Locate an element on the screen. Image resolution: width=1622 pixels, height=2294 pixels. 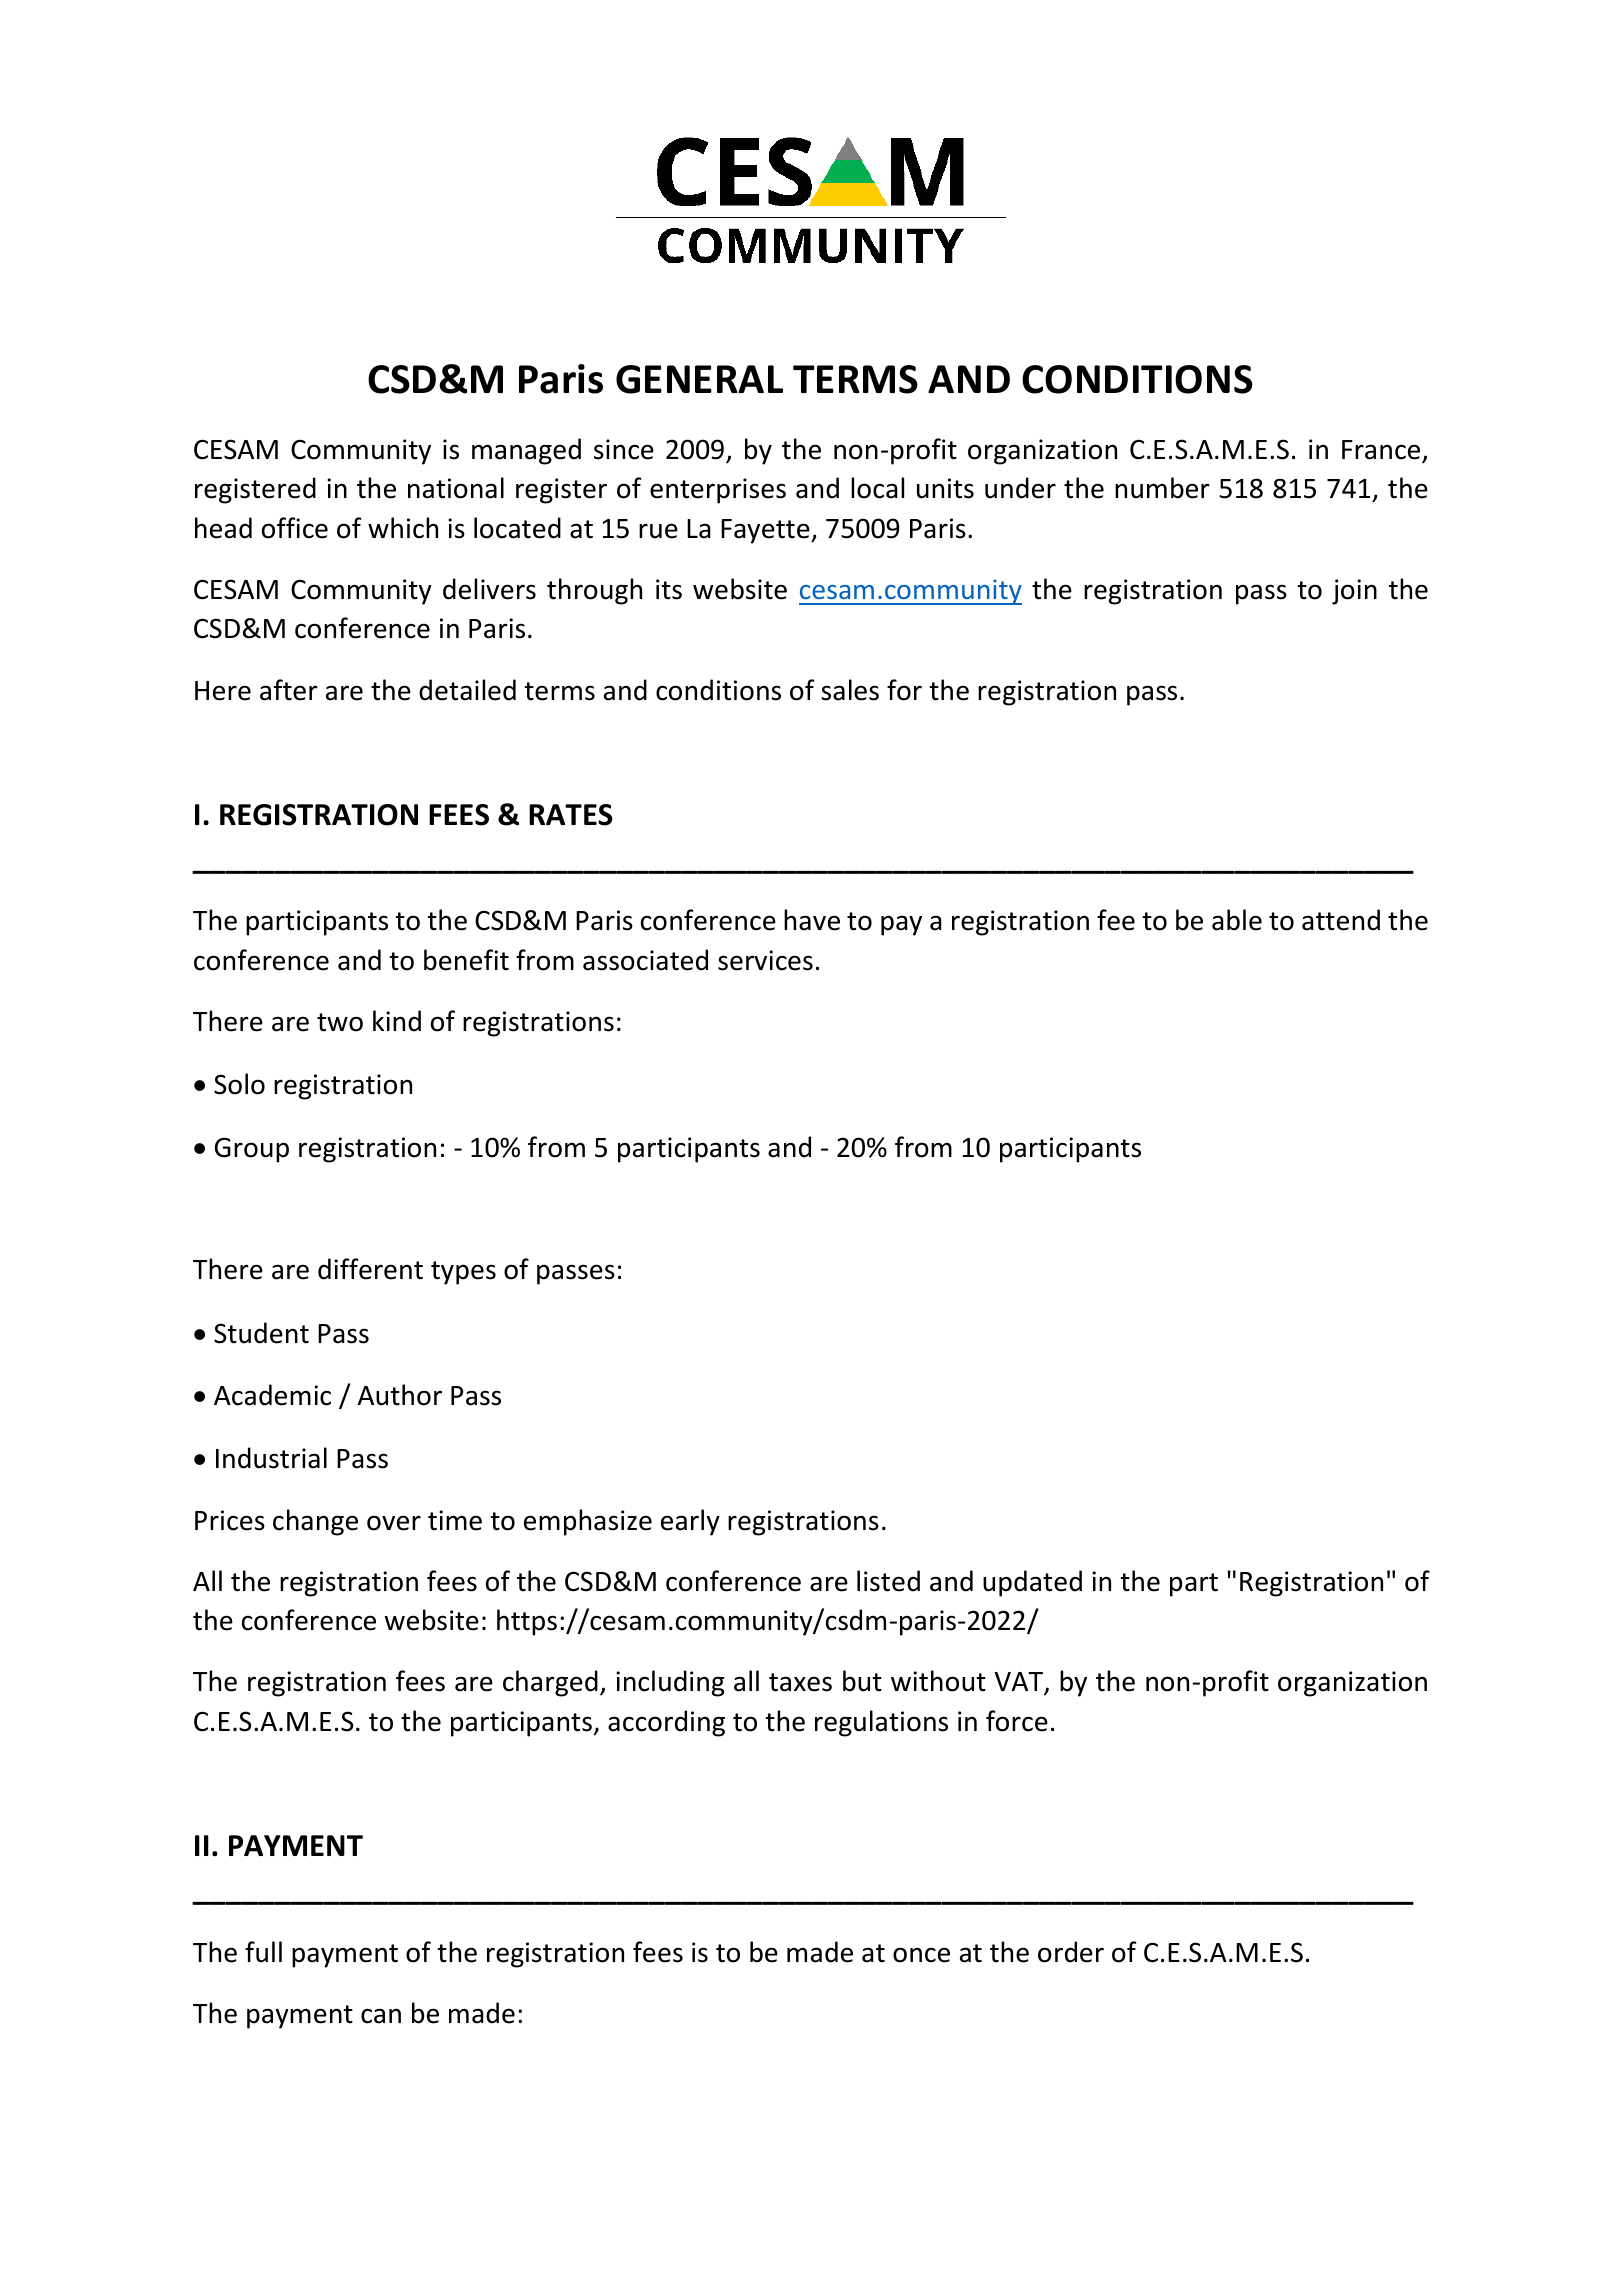
after is located at coordinates (289, 690).
